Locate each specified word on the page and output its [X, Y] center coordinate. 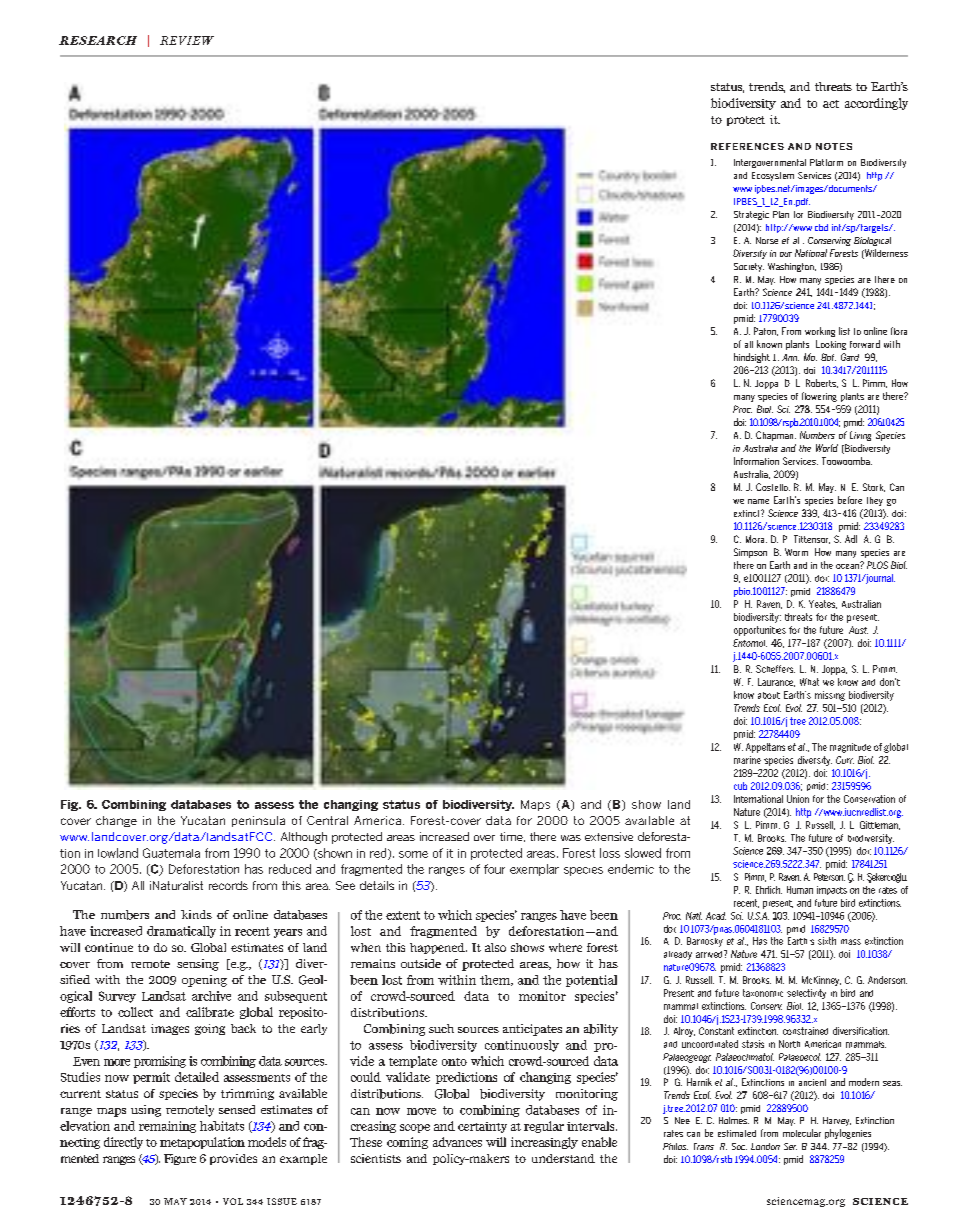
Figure [180, 1159]
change [116, 821]
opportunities [760, 631]
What [809, 682]
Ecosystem [773, 176]
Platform [826, 162]
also [495, 947]
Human [800, 890]
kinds [196, 914]
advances [457, 1142]
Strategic [751, 215]
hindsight [752, 358]
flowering [819, 397]
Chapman [776, 436]
